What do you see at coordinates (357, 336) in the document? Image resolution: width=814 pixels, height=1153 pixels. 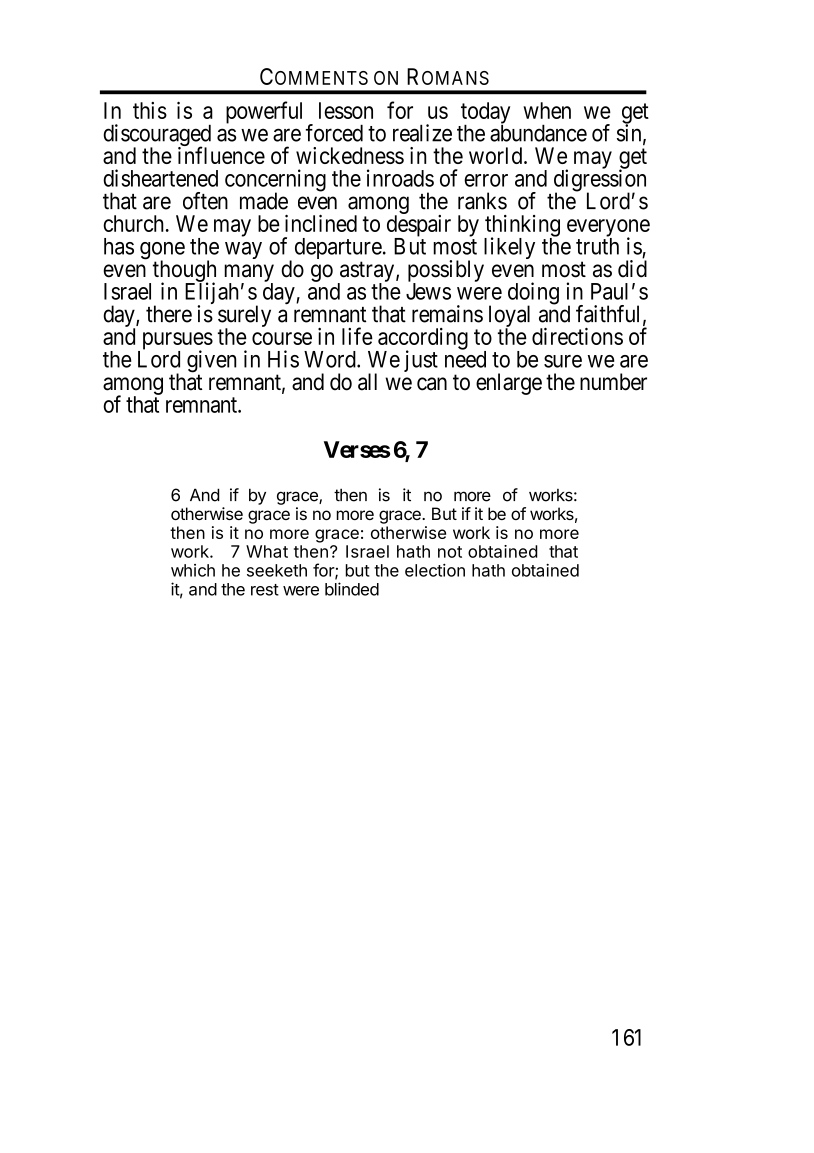 I see `life` at bounding box center [357, 336].
